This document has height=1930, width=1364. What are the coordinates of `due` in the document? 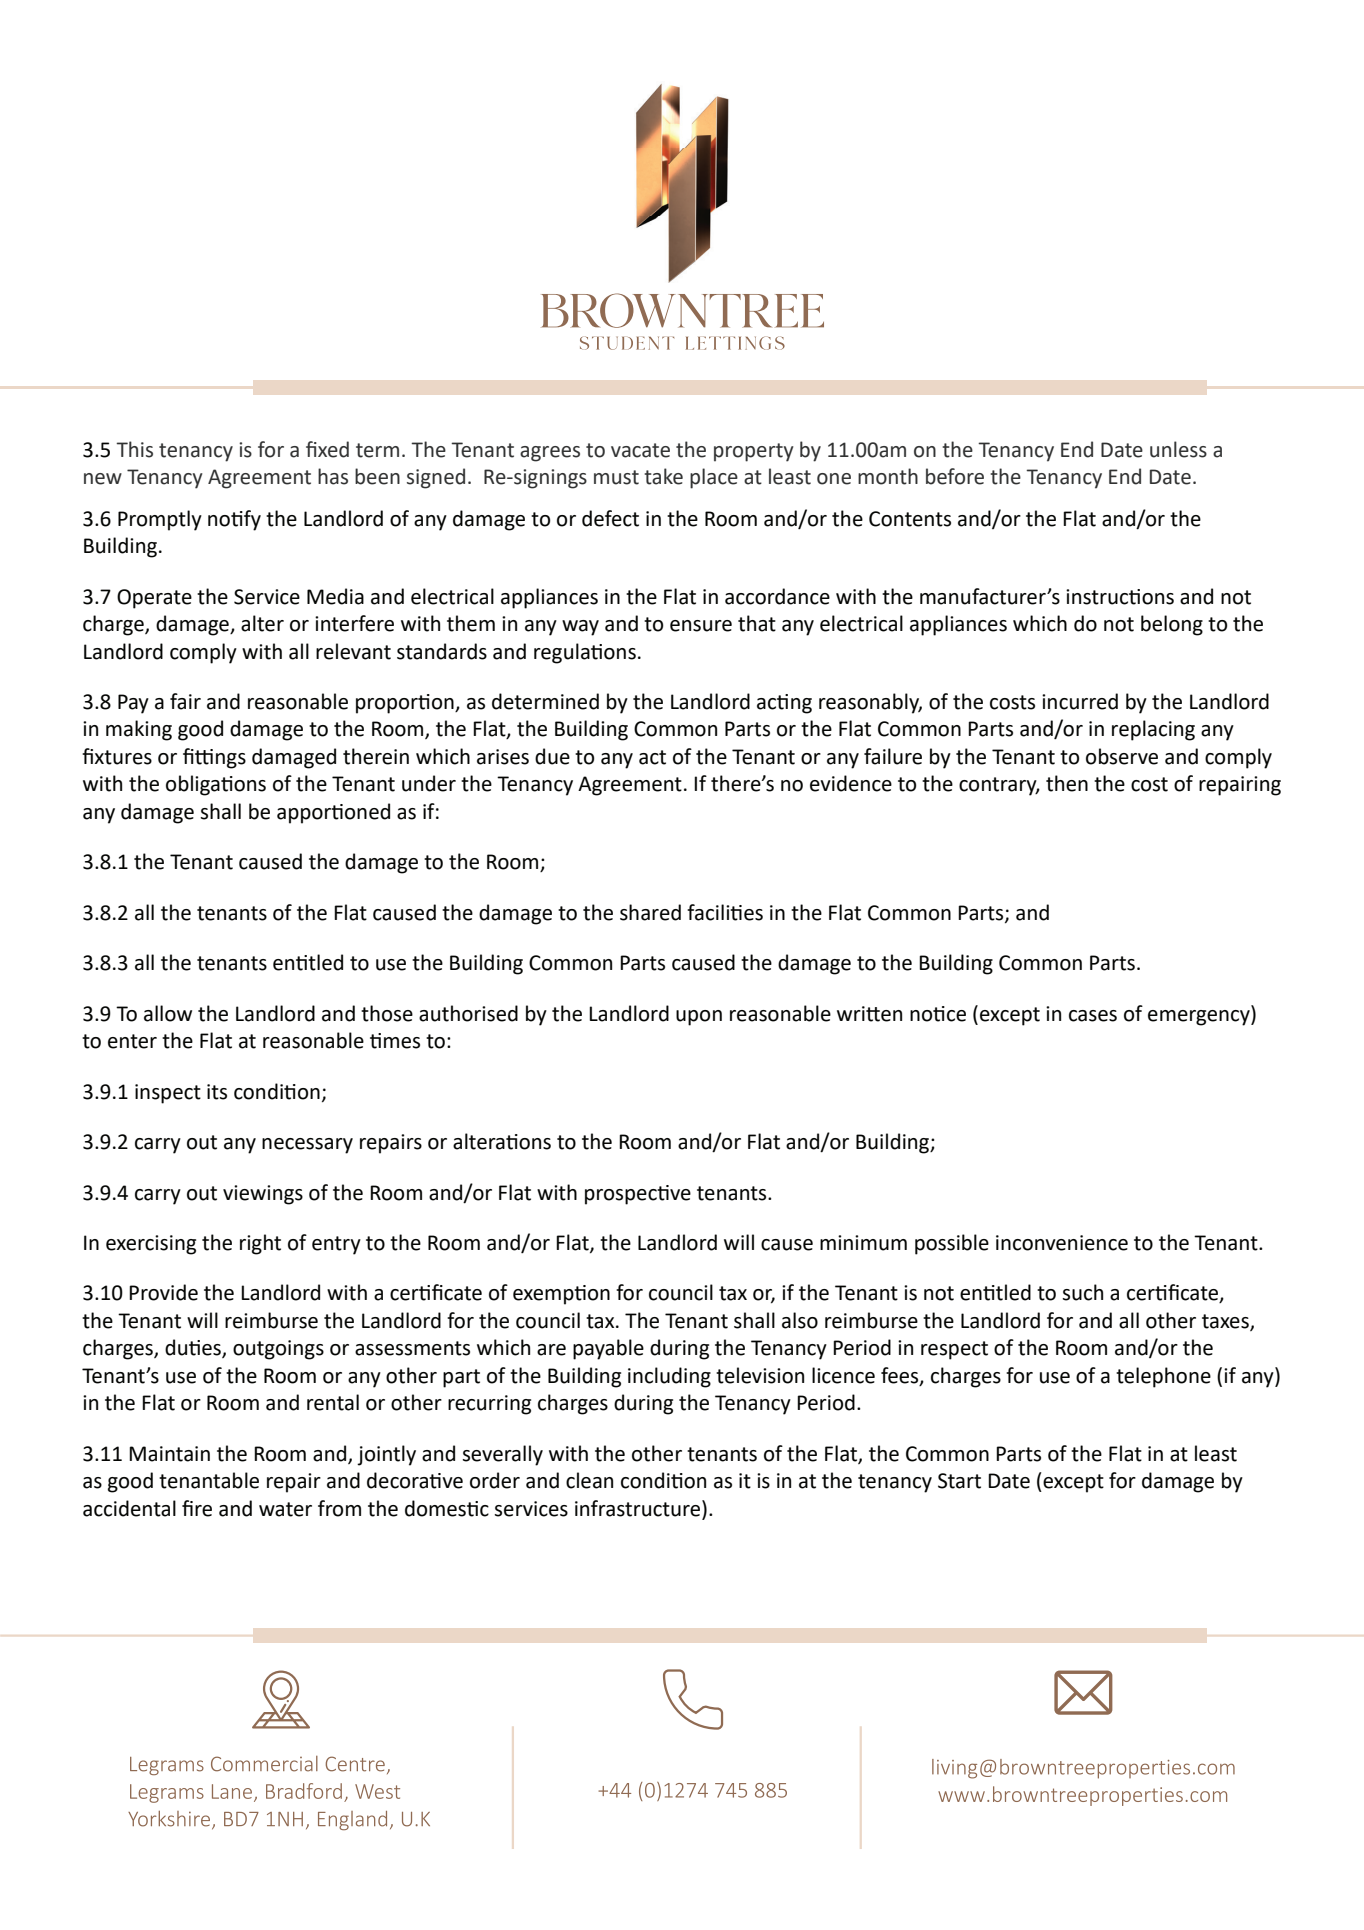 It's located at (552, 756).
